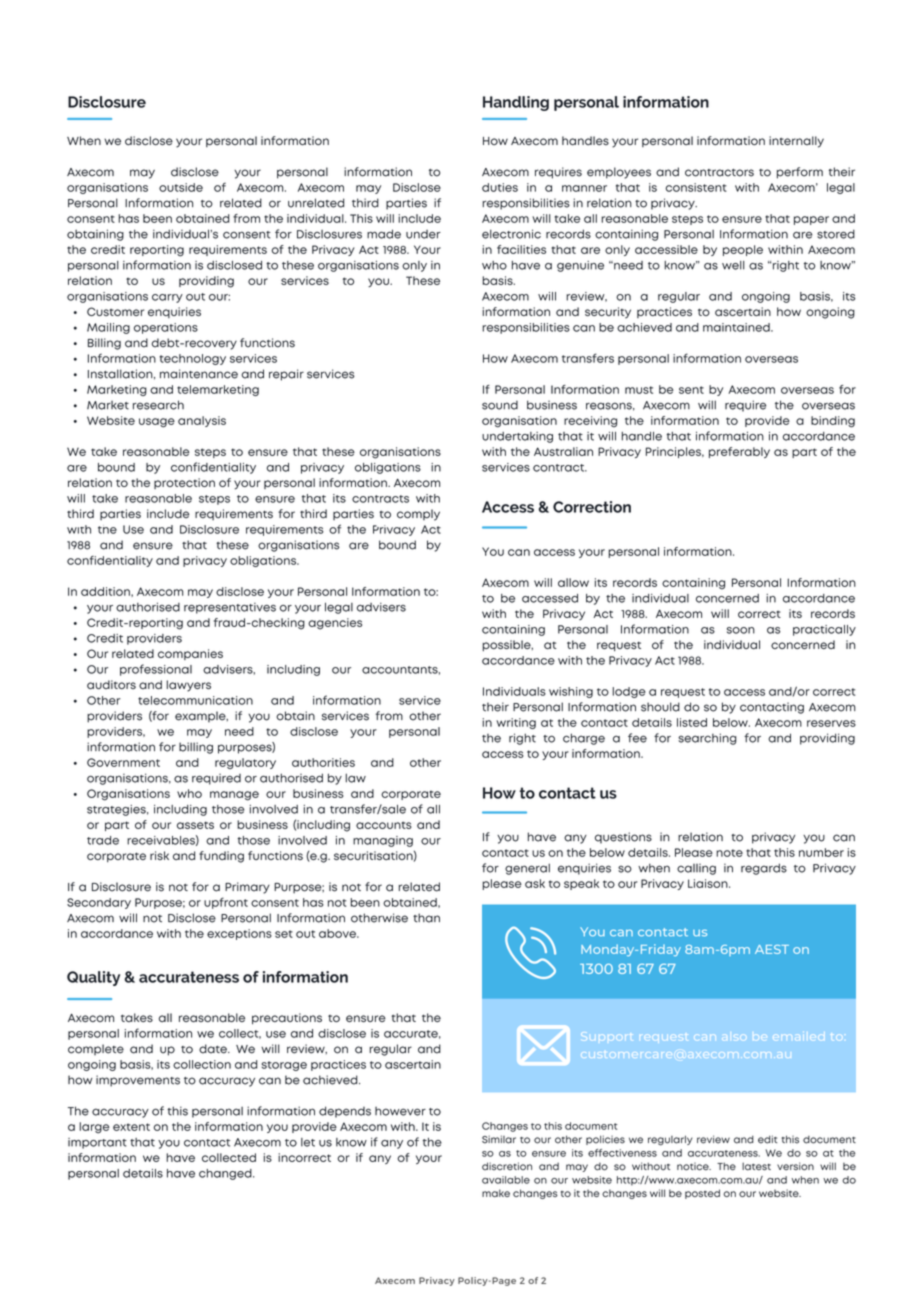 This document has height=1308, width=924. Describe the element at coordinates (195, 825) in the document. I see `assets` at that location.
